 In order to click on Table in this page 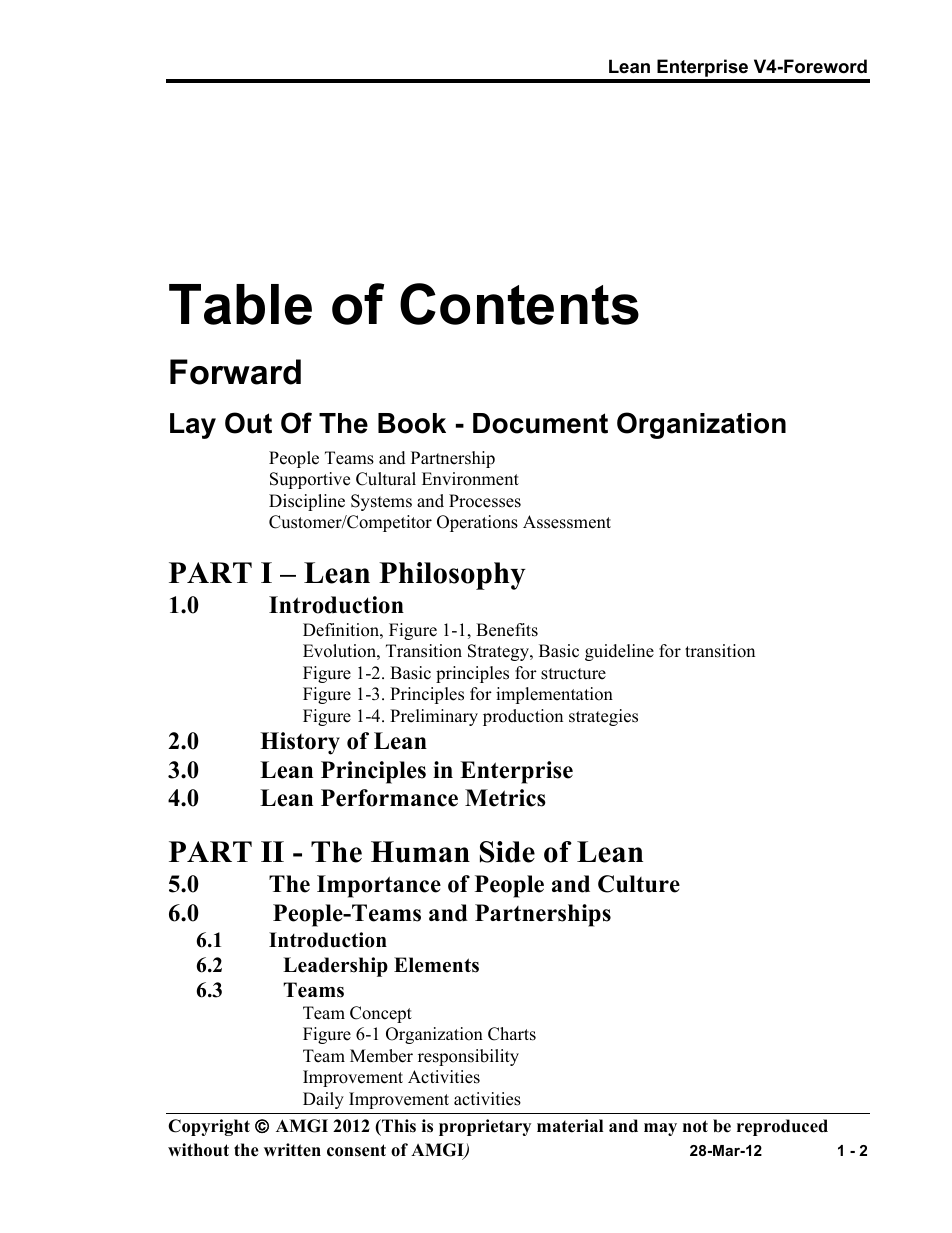, I will do `click(240, 304)`.
